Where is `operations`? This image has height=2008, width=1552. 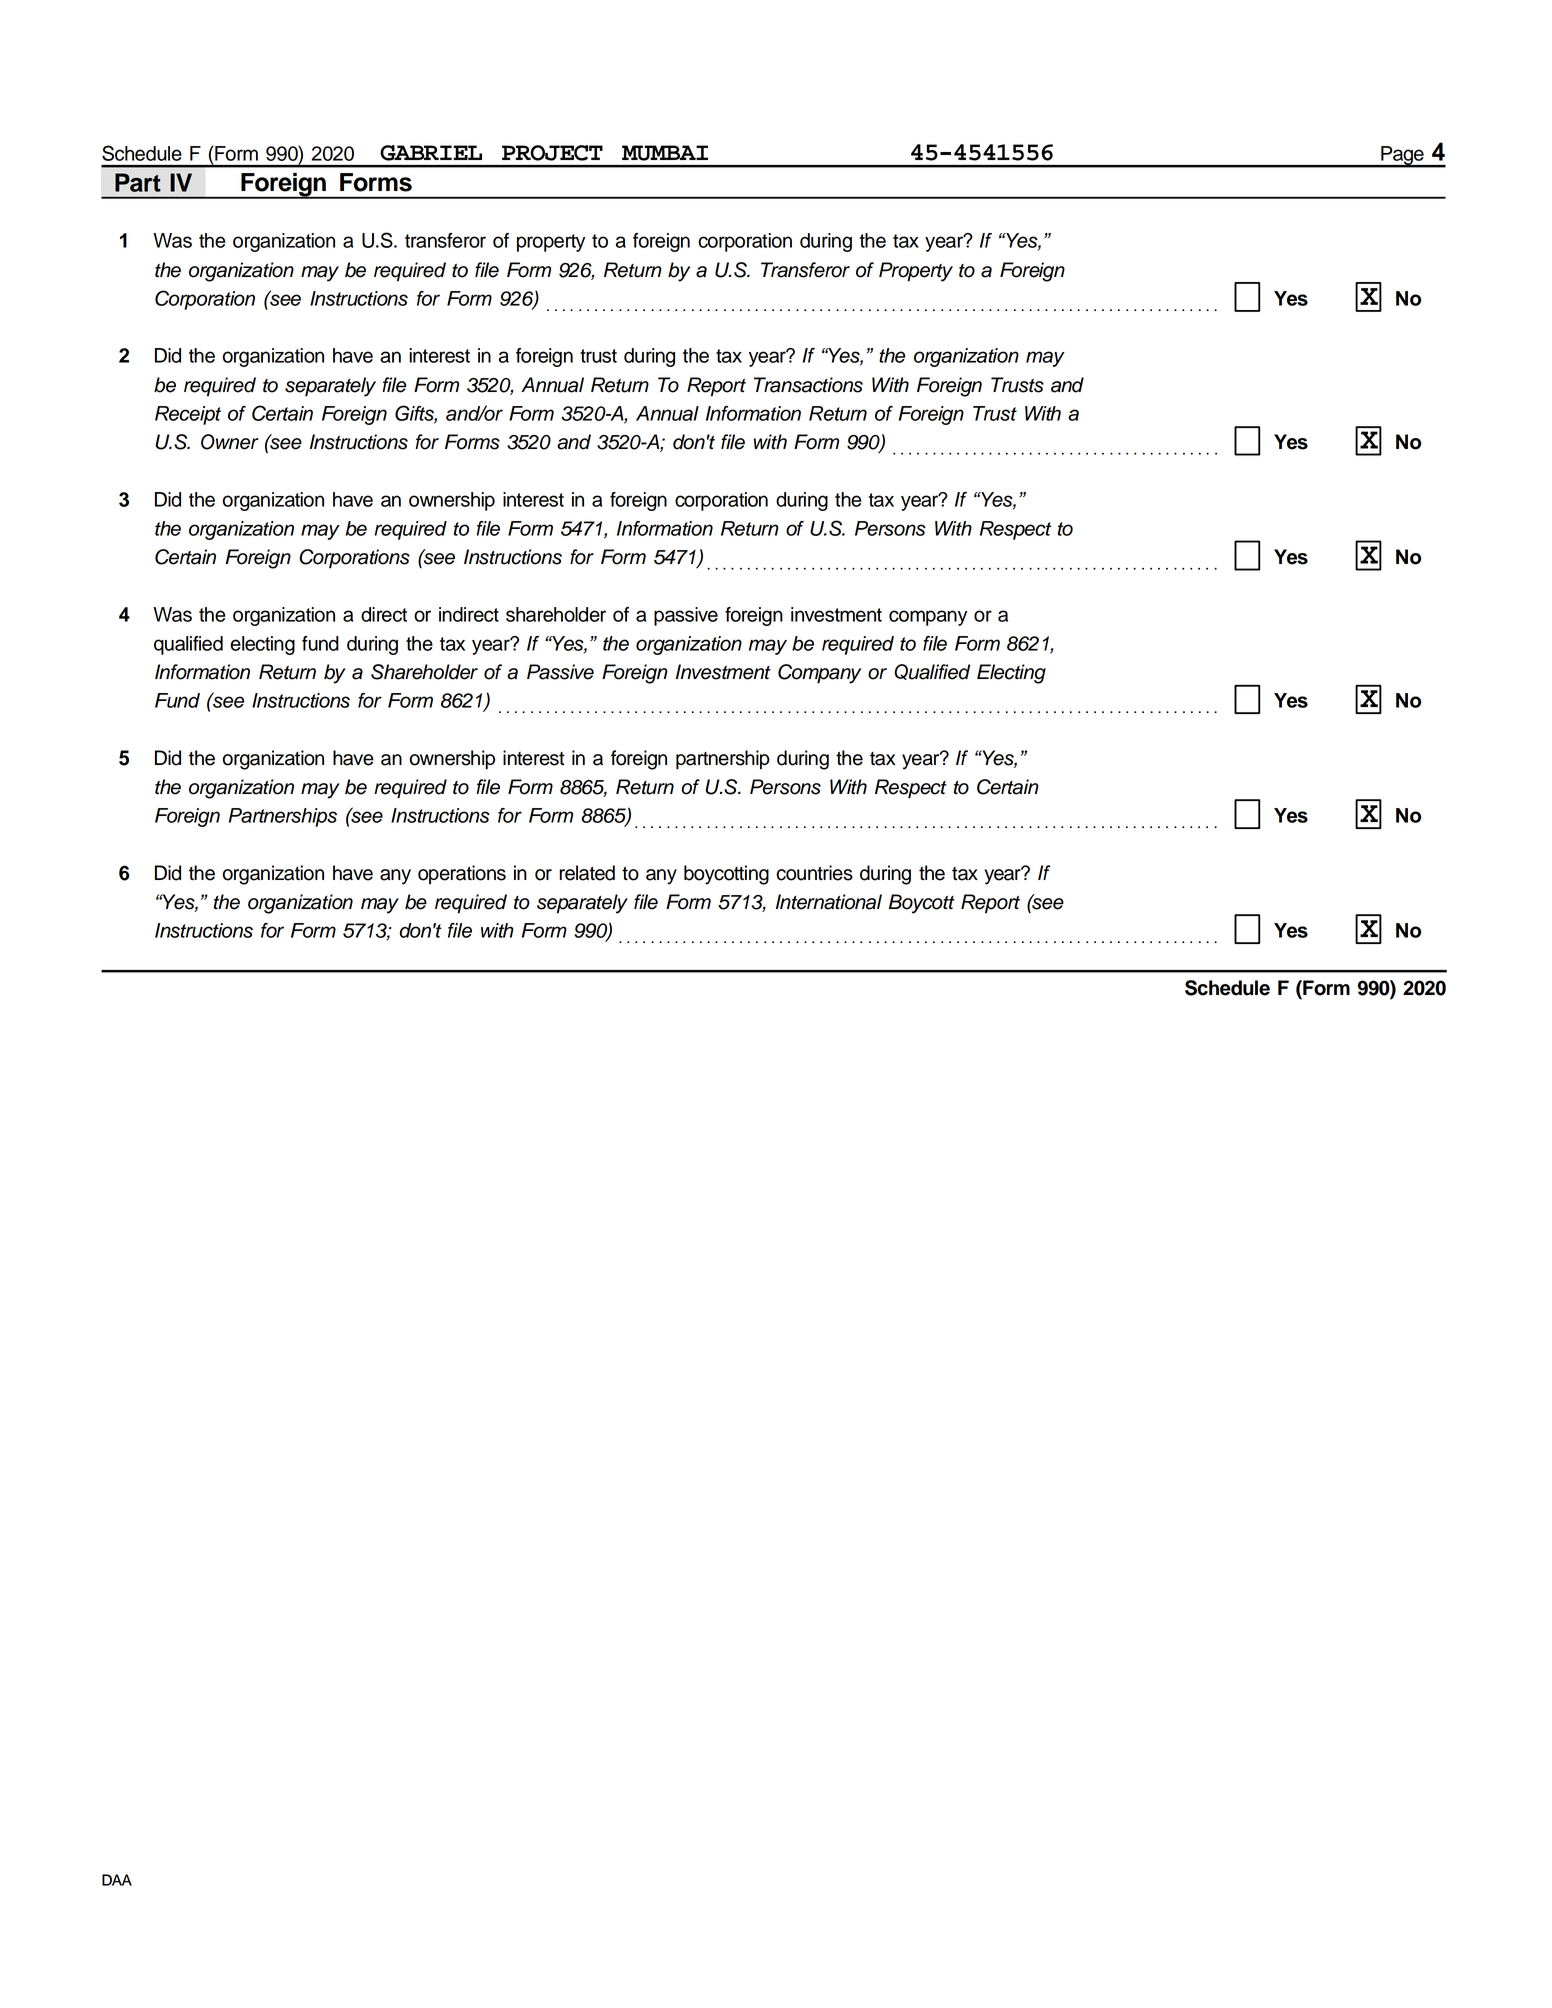 operations is located at coordinates (462, 874).
